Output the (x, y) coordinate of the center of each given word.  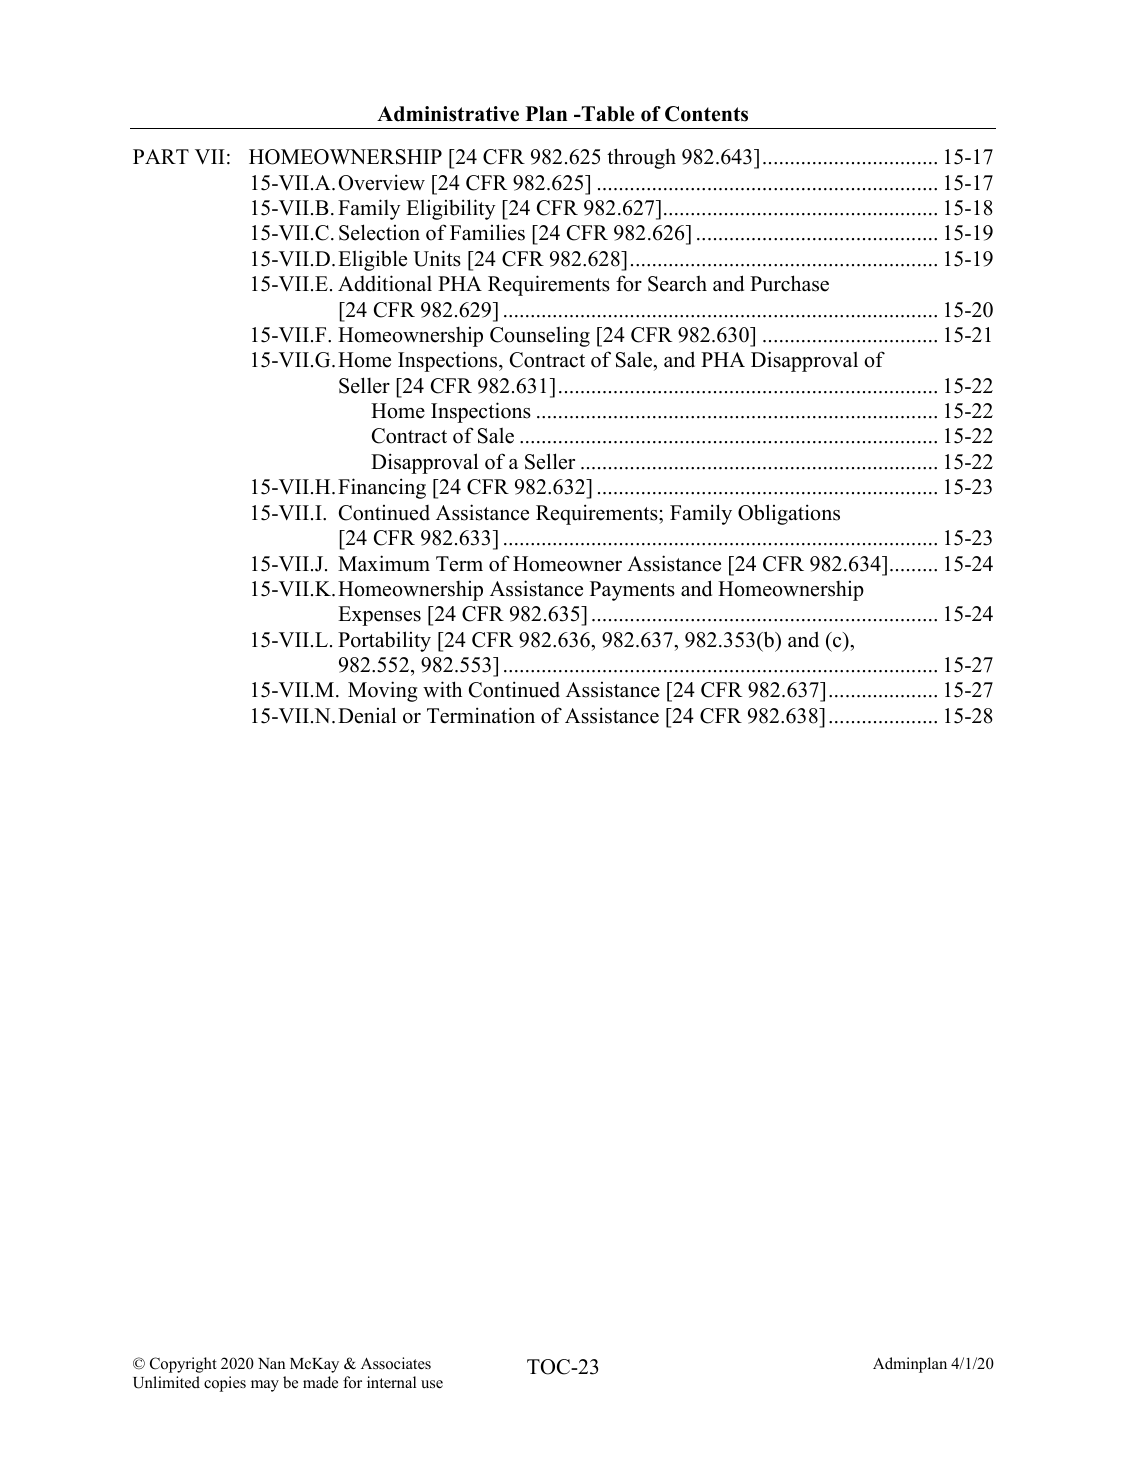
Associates (396, 1363)
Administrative (448, 114)
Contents (706, 114)
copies (225, 1384)
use (432, 1384)
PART (161, 156)
